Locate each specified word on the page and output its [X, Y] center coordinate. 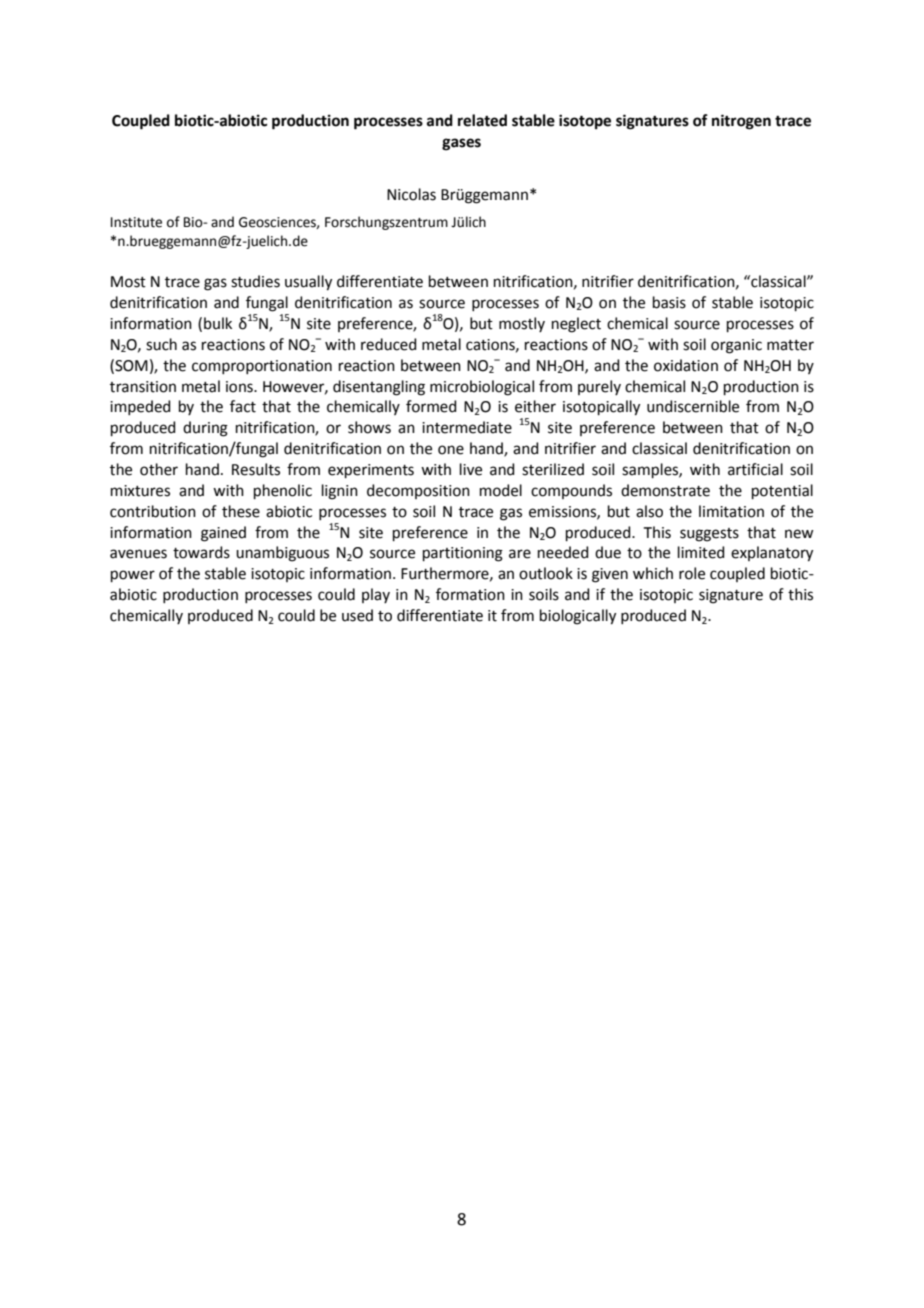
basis [669, 302]
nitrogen [741, 122]
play [376, 595]
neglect [576, 325]
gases [461, 144]
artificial [755, 469]
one [451, 450]
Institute [136, 222]
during [205, 429]
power [133, 576]
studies [255, 281]
